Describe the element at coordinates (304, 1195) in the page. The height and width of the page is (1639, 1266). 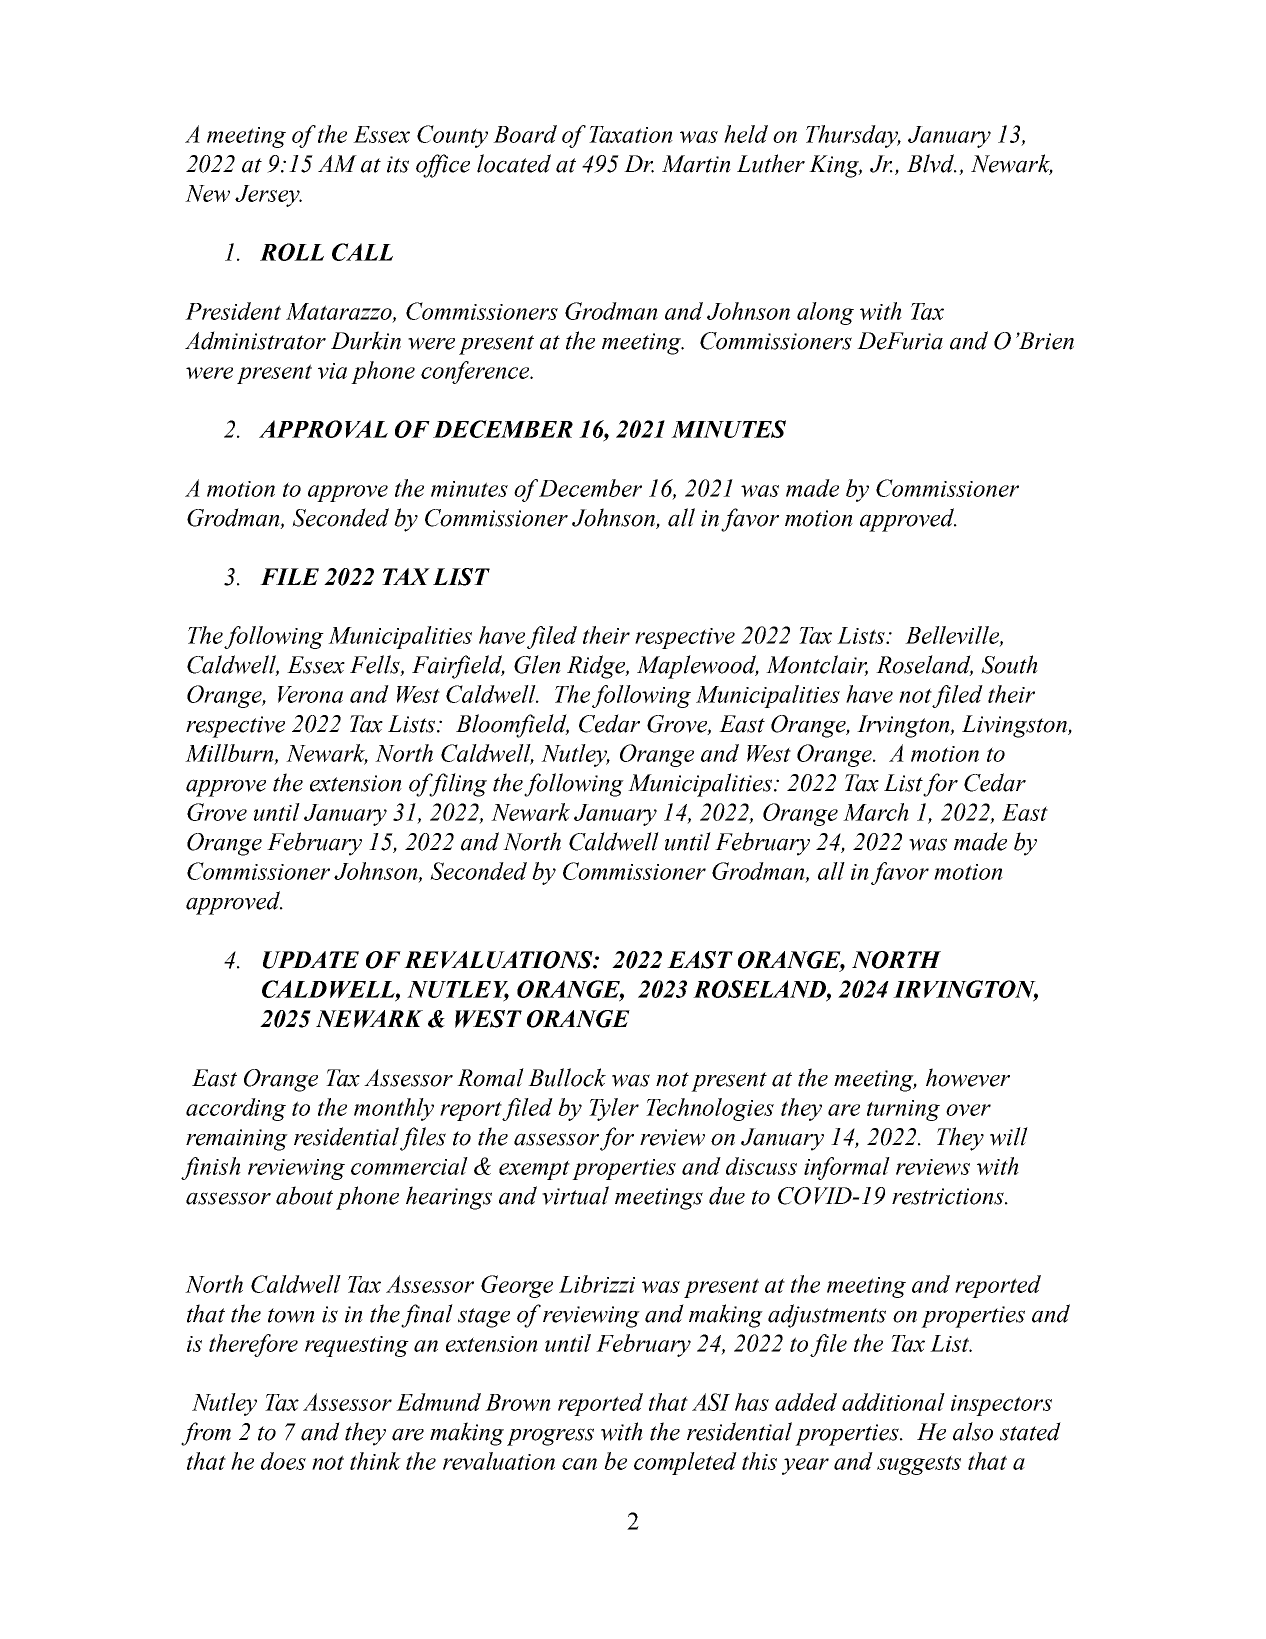
I see `about` at that location.
